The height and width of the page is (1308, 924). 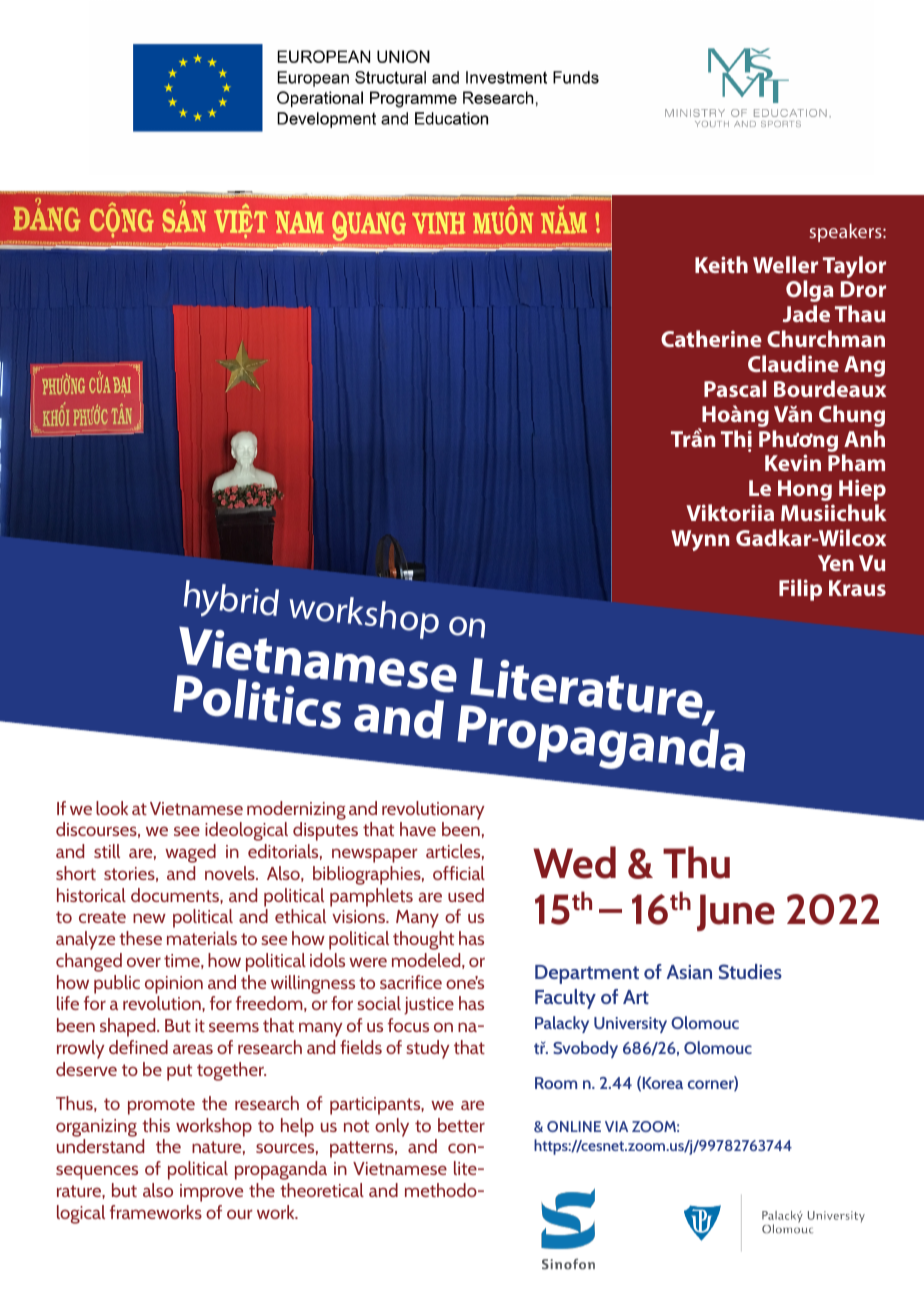 What do you see at coordinates (800, 590) in the page?
I see `Filip` at bounding box center [800, 590].
